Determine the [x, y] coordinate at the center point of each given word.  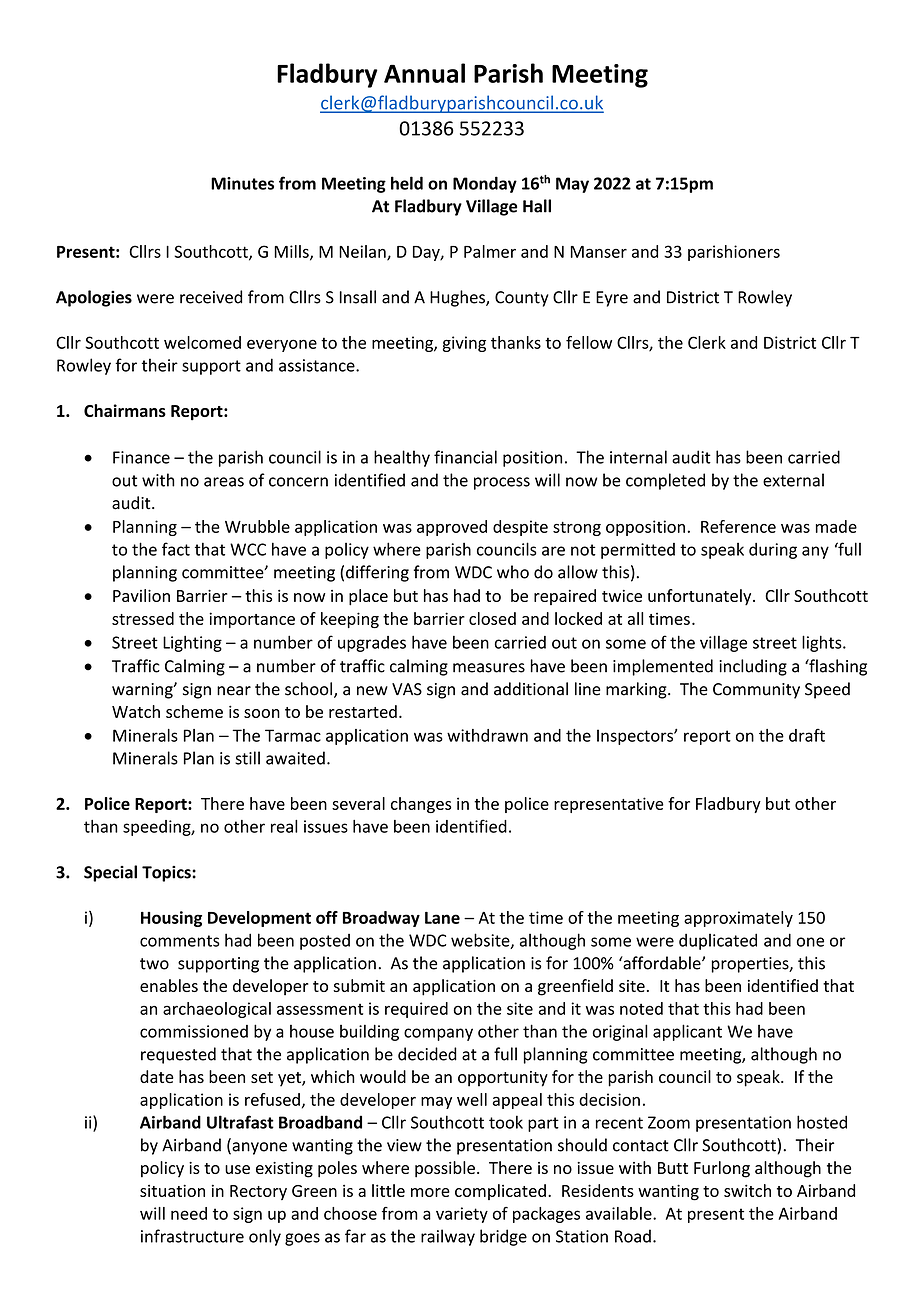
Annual [424, 73]
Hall [537, 206]
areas [224, 482]
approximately [738, 919]
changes [421, 805]
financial [465, 457]
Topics [167, 874]
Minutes [242, 183]
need [189, 1213]
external [793, 480]
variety [462, 1215]
